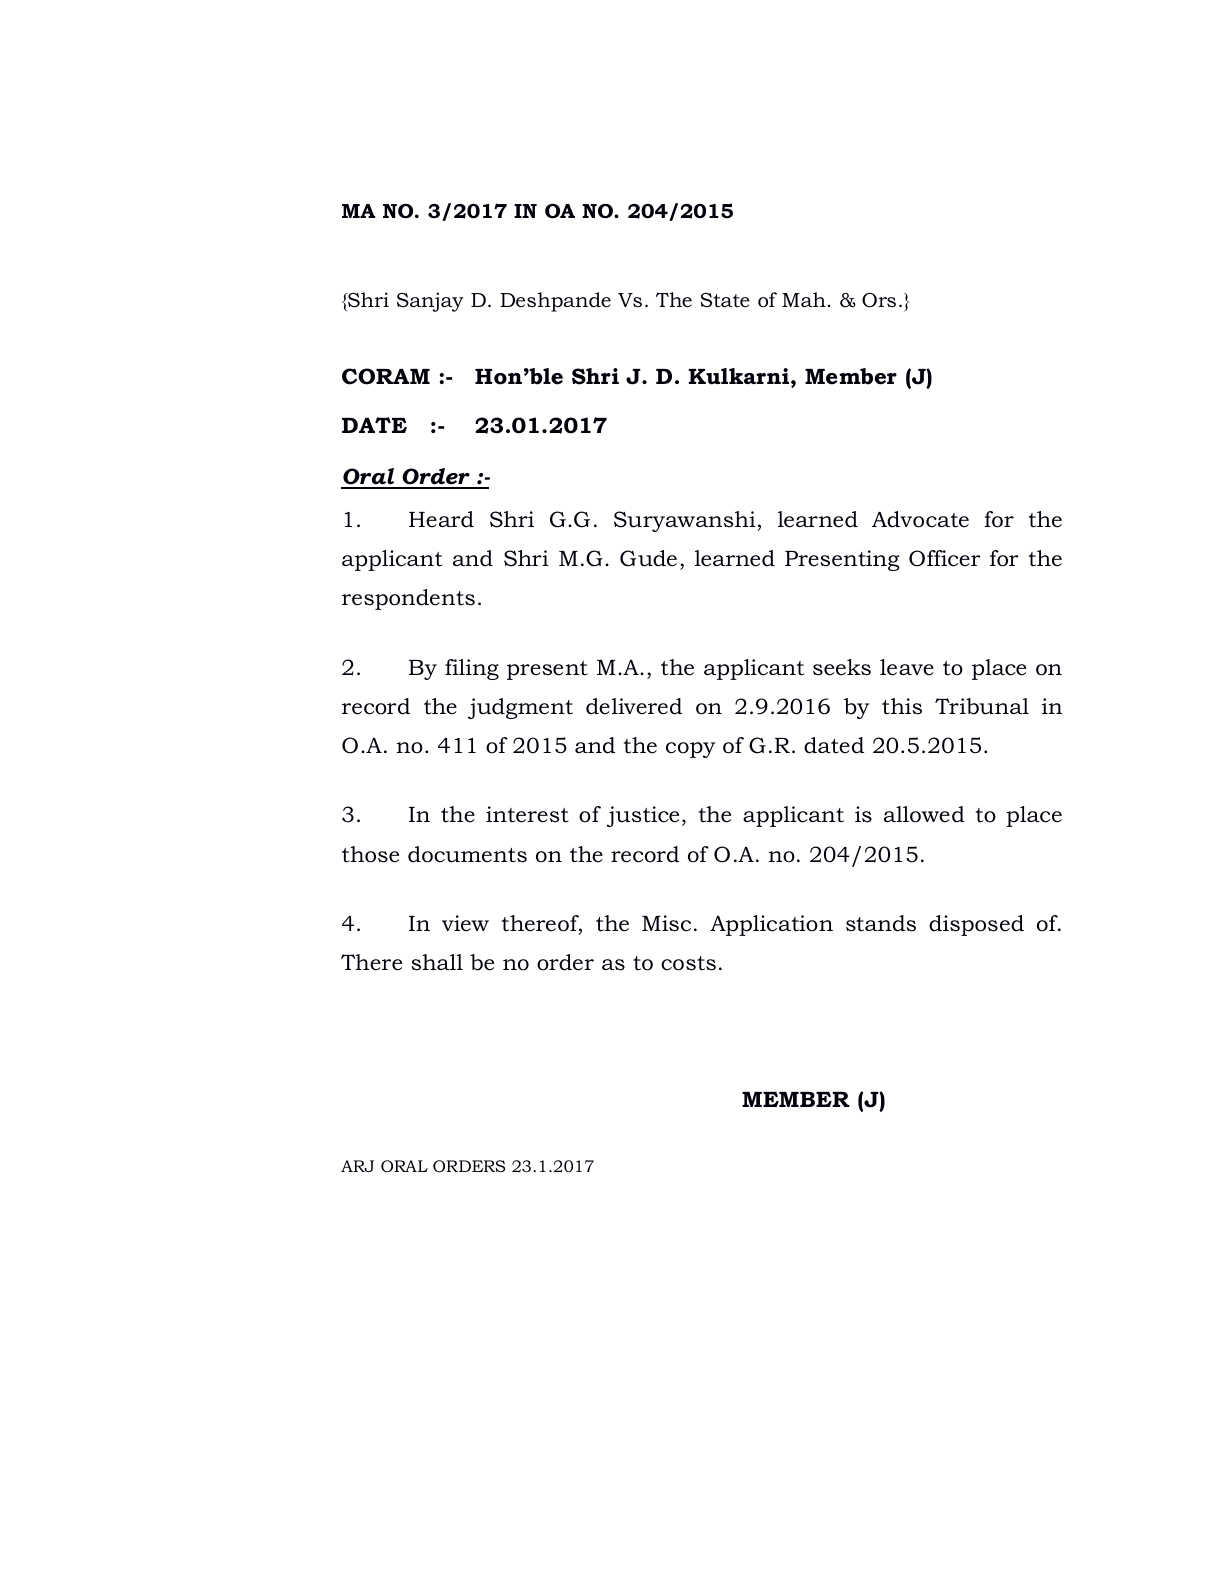 The height and width of the image is (1574, 1216). What do you see at coordinates (430, 302) in the image?
I see `Sanjay` at bounding box center [430, 302].
